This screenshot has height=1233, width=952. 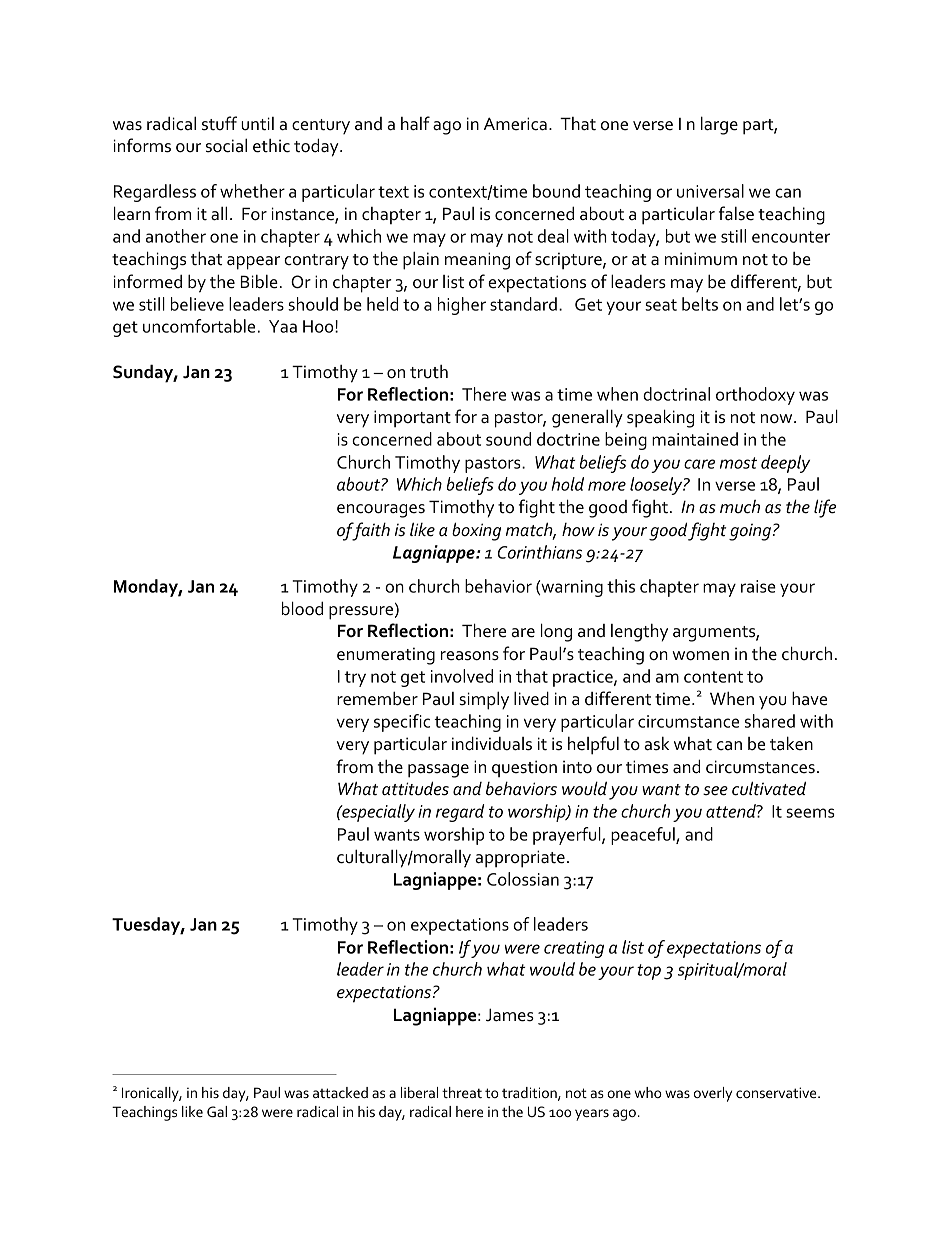 What do you see at coordinates (226, 145) in the screenshot?
I see `social` at bounding box center [226, 145].
